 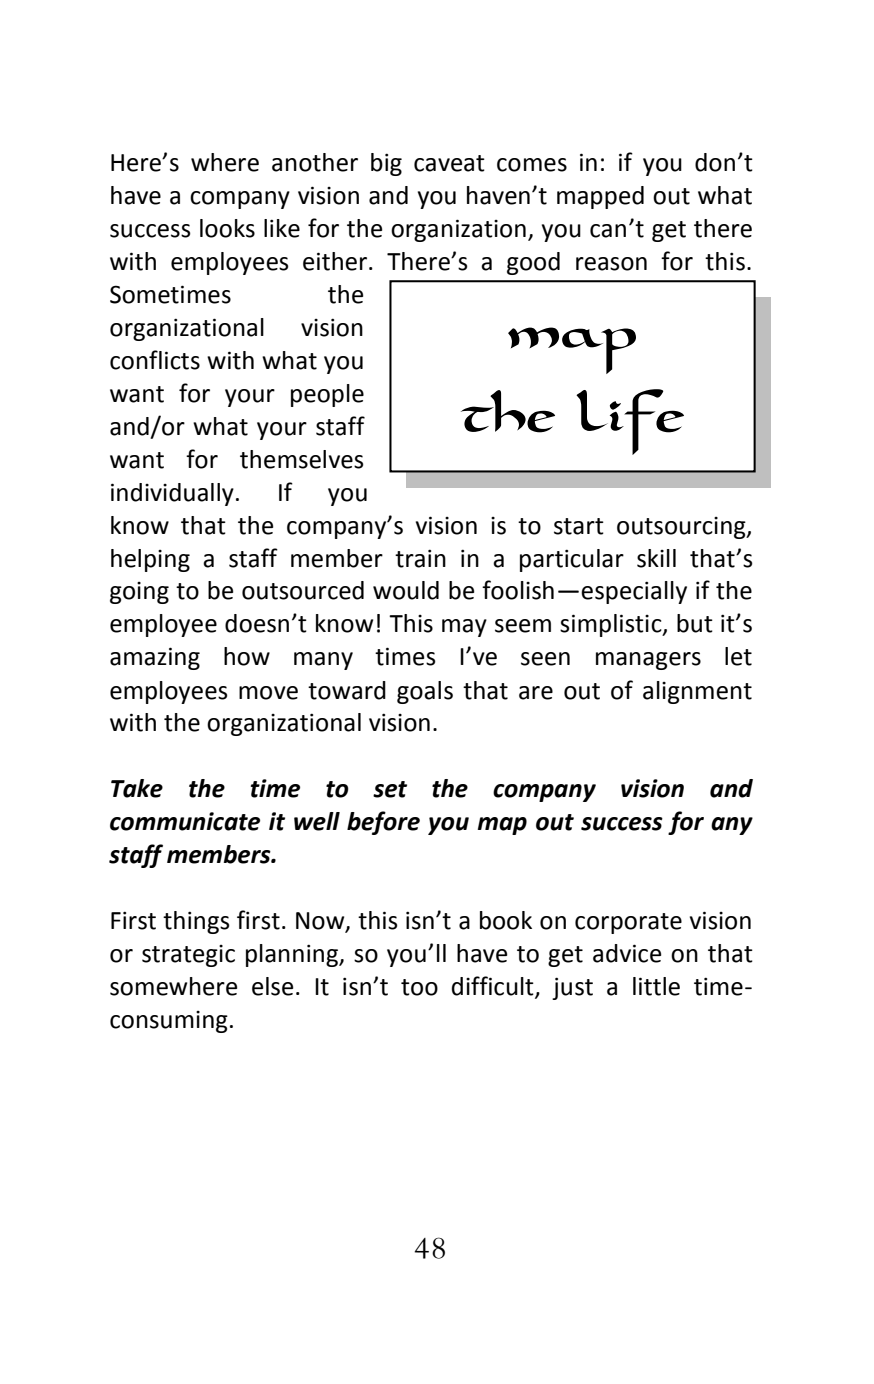 What do you see at coordinates (600, 197) in the page?
I see `mapped` at bounding box center [600, 197].
